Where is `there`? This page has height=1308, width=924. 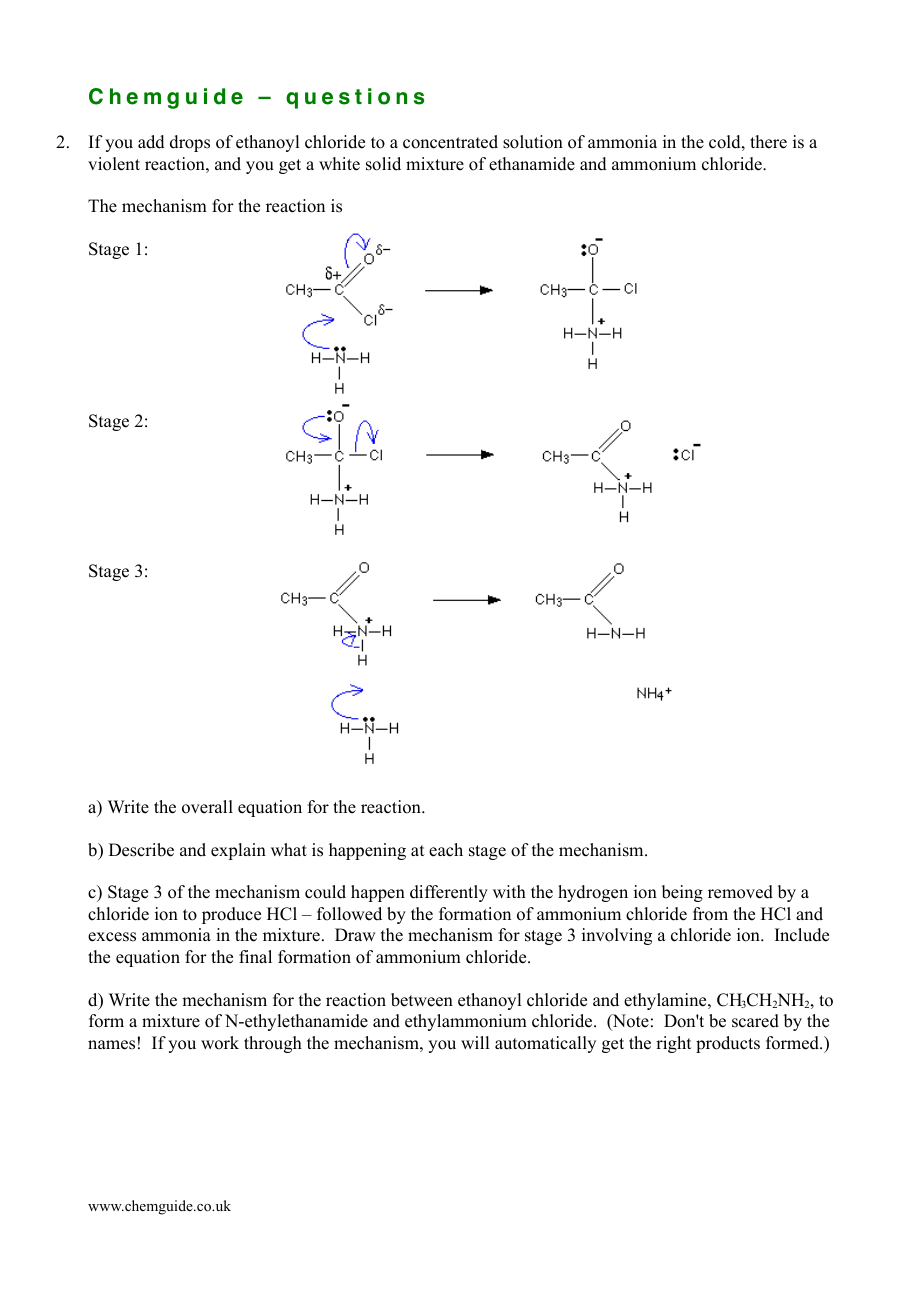 there is located at coordinates (768, 142).
